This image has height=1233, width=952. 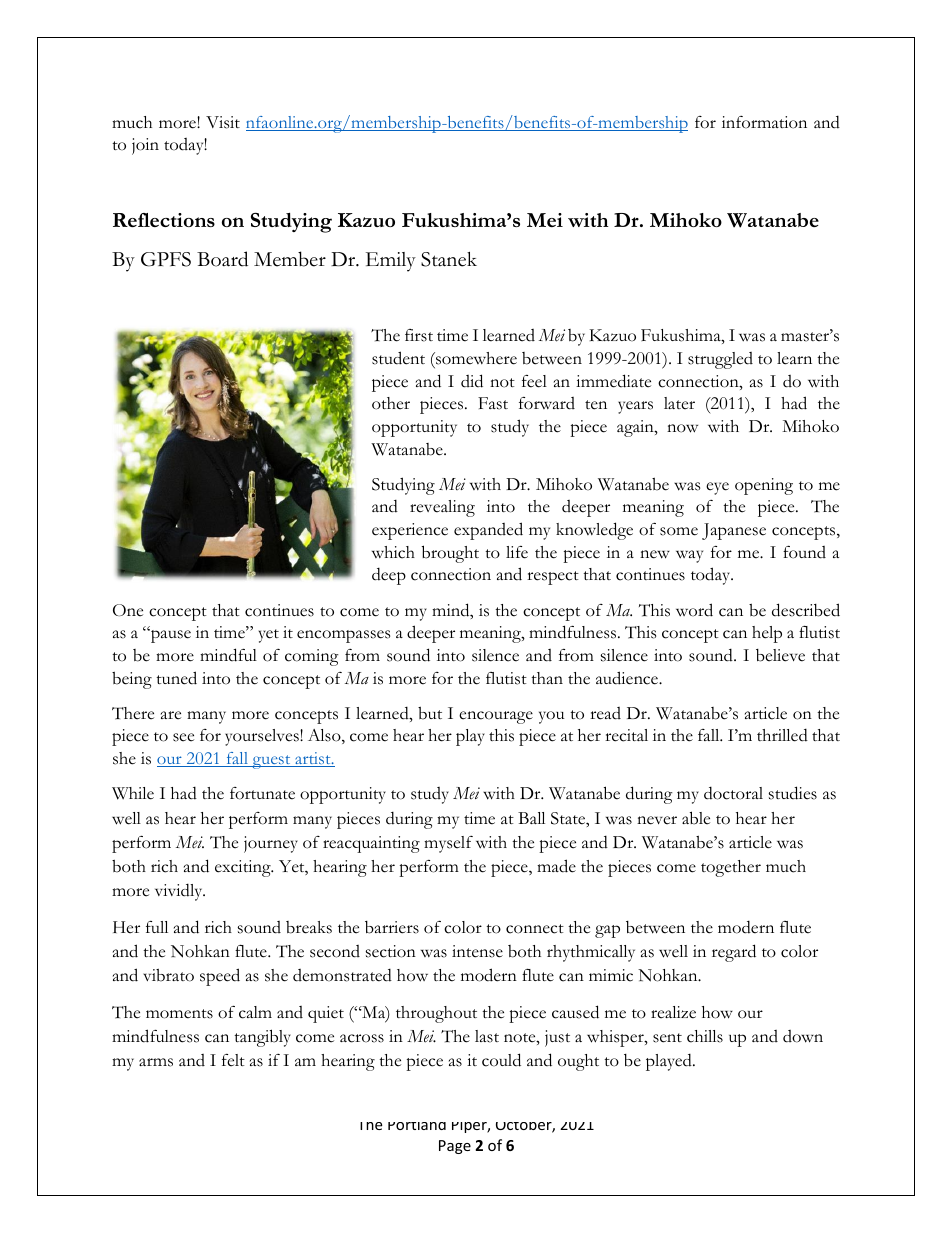 What do you see at coordinates (731, 868) in the image?
I see `together` at bounding box center [731, 868].
